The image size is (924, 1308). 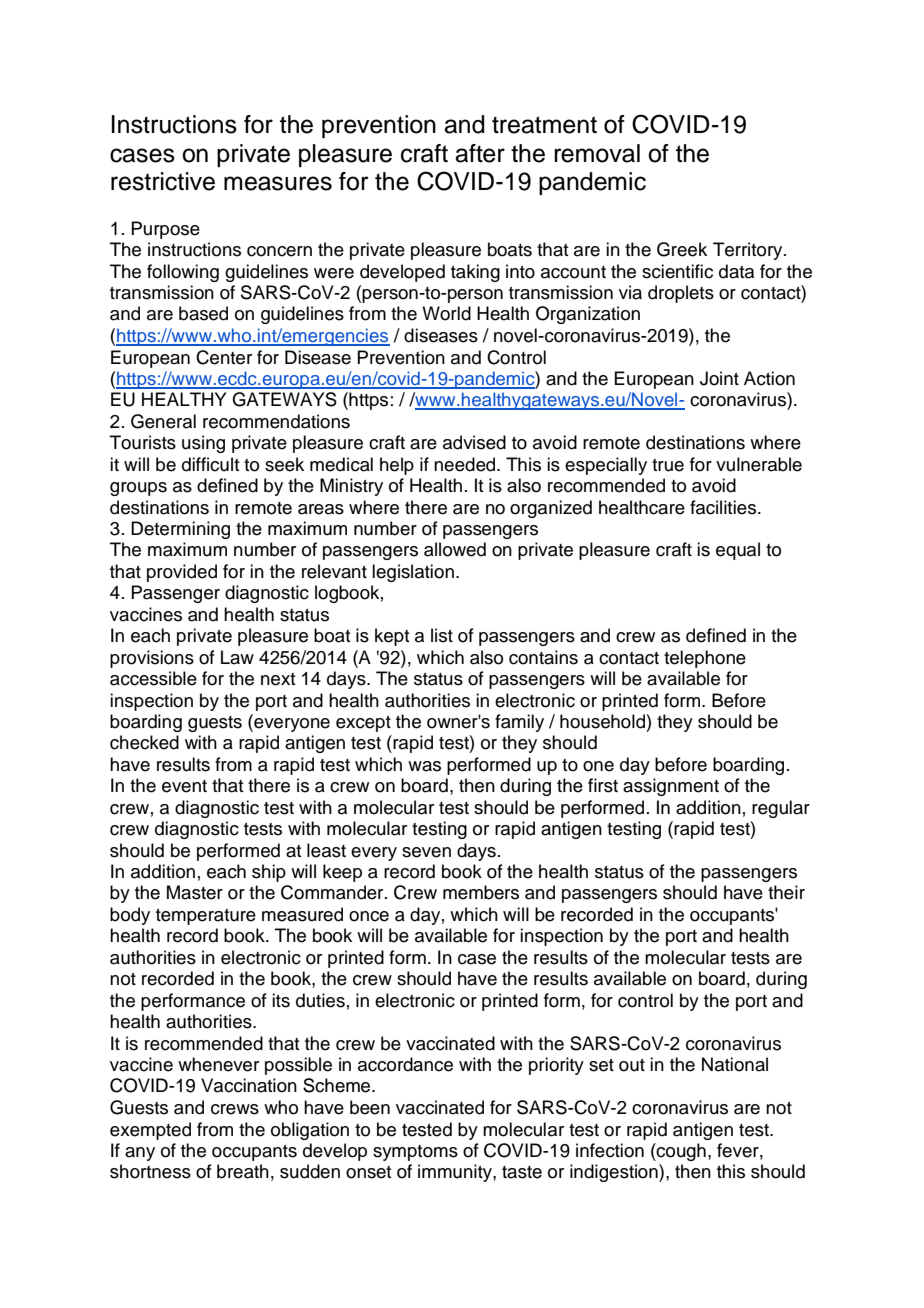 What do you see at coordinates (211, 464) in the screenshot?
I see `difficult` at bounding box center [211, 464].
